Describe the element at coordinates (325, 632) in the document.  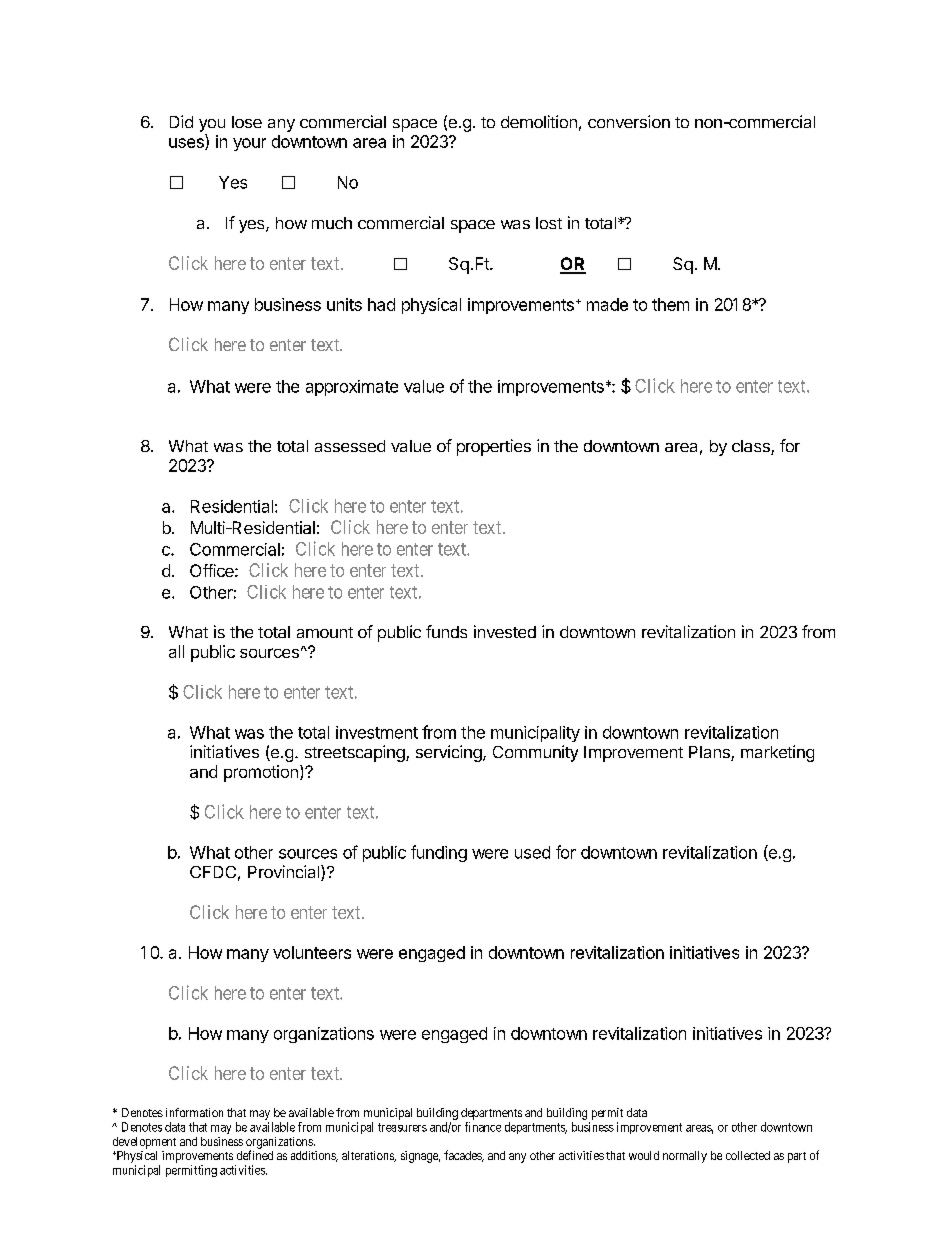
I see `amount` at that location.
